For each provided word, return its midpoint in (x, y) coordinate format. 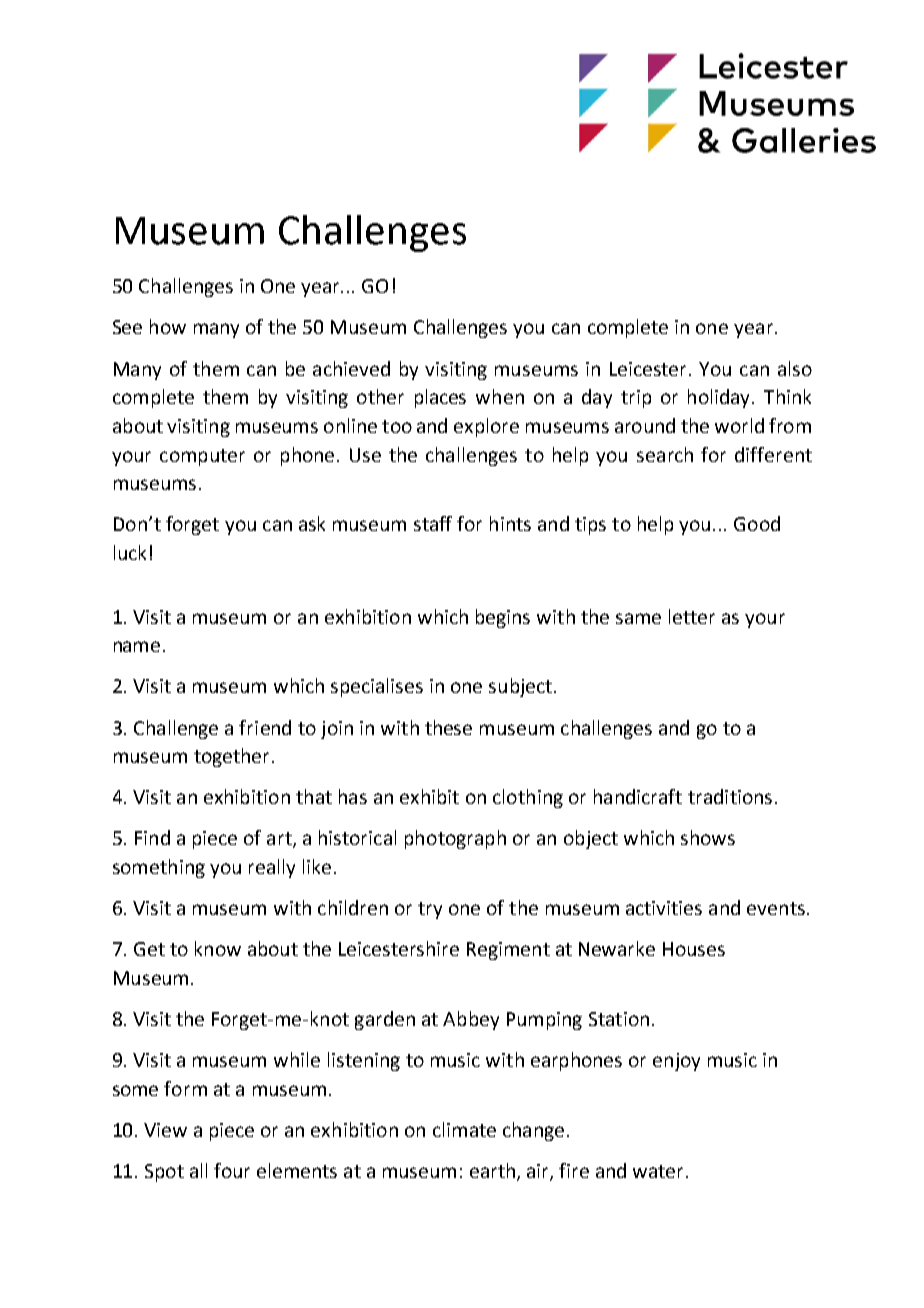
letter (692, 616)
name (137, 646)
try (430, 910)
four (232, 1170)
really (272, 868)
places (440, 398)
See (127, 327)
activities (664, 908)
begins (503, 618)
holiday (720, 398)
